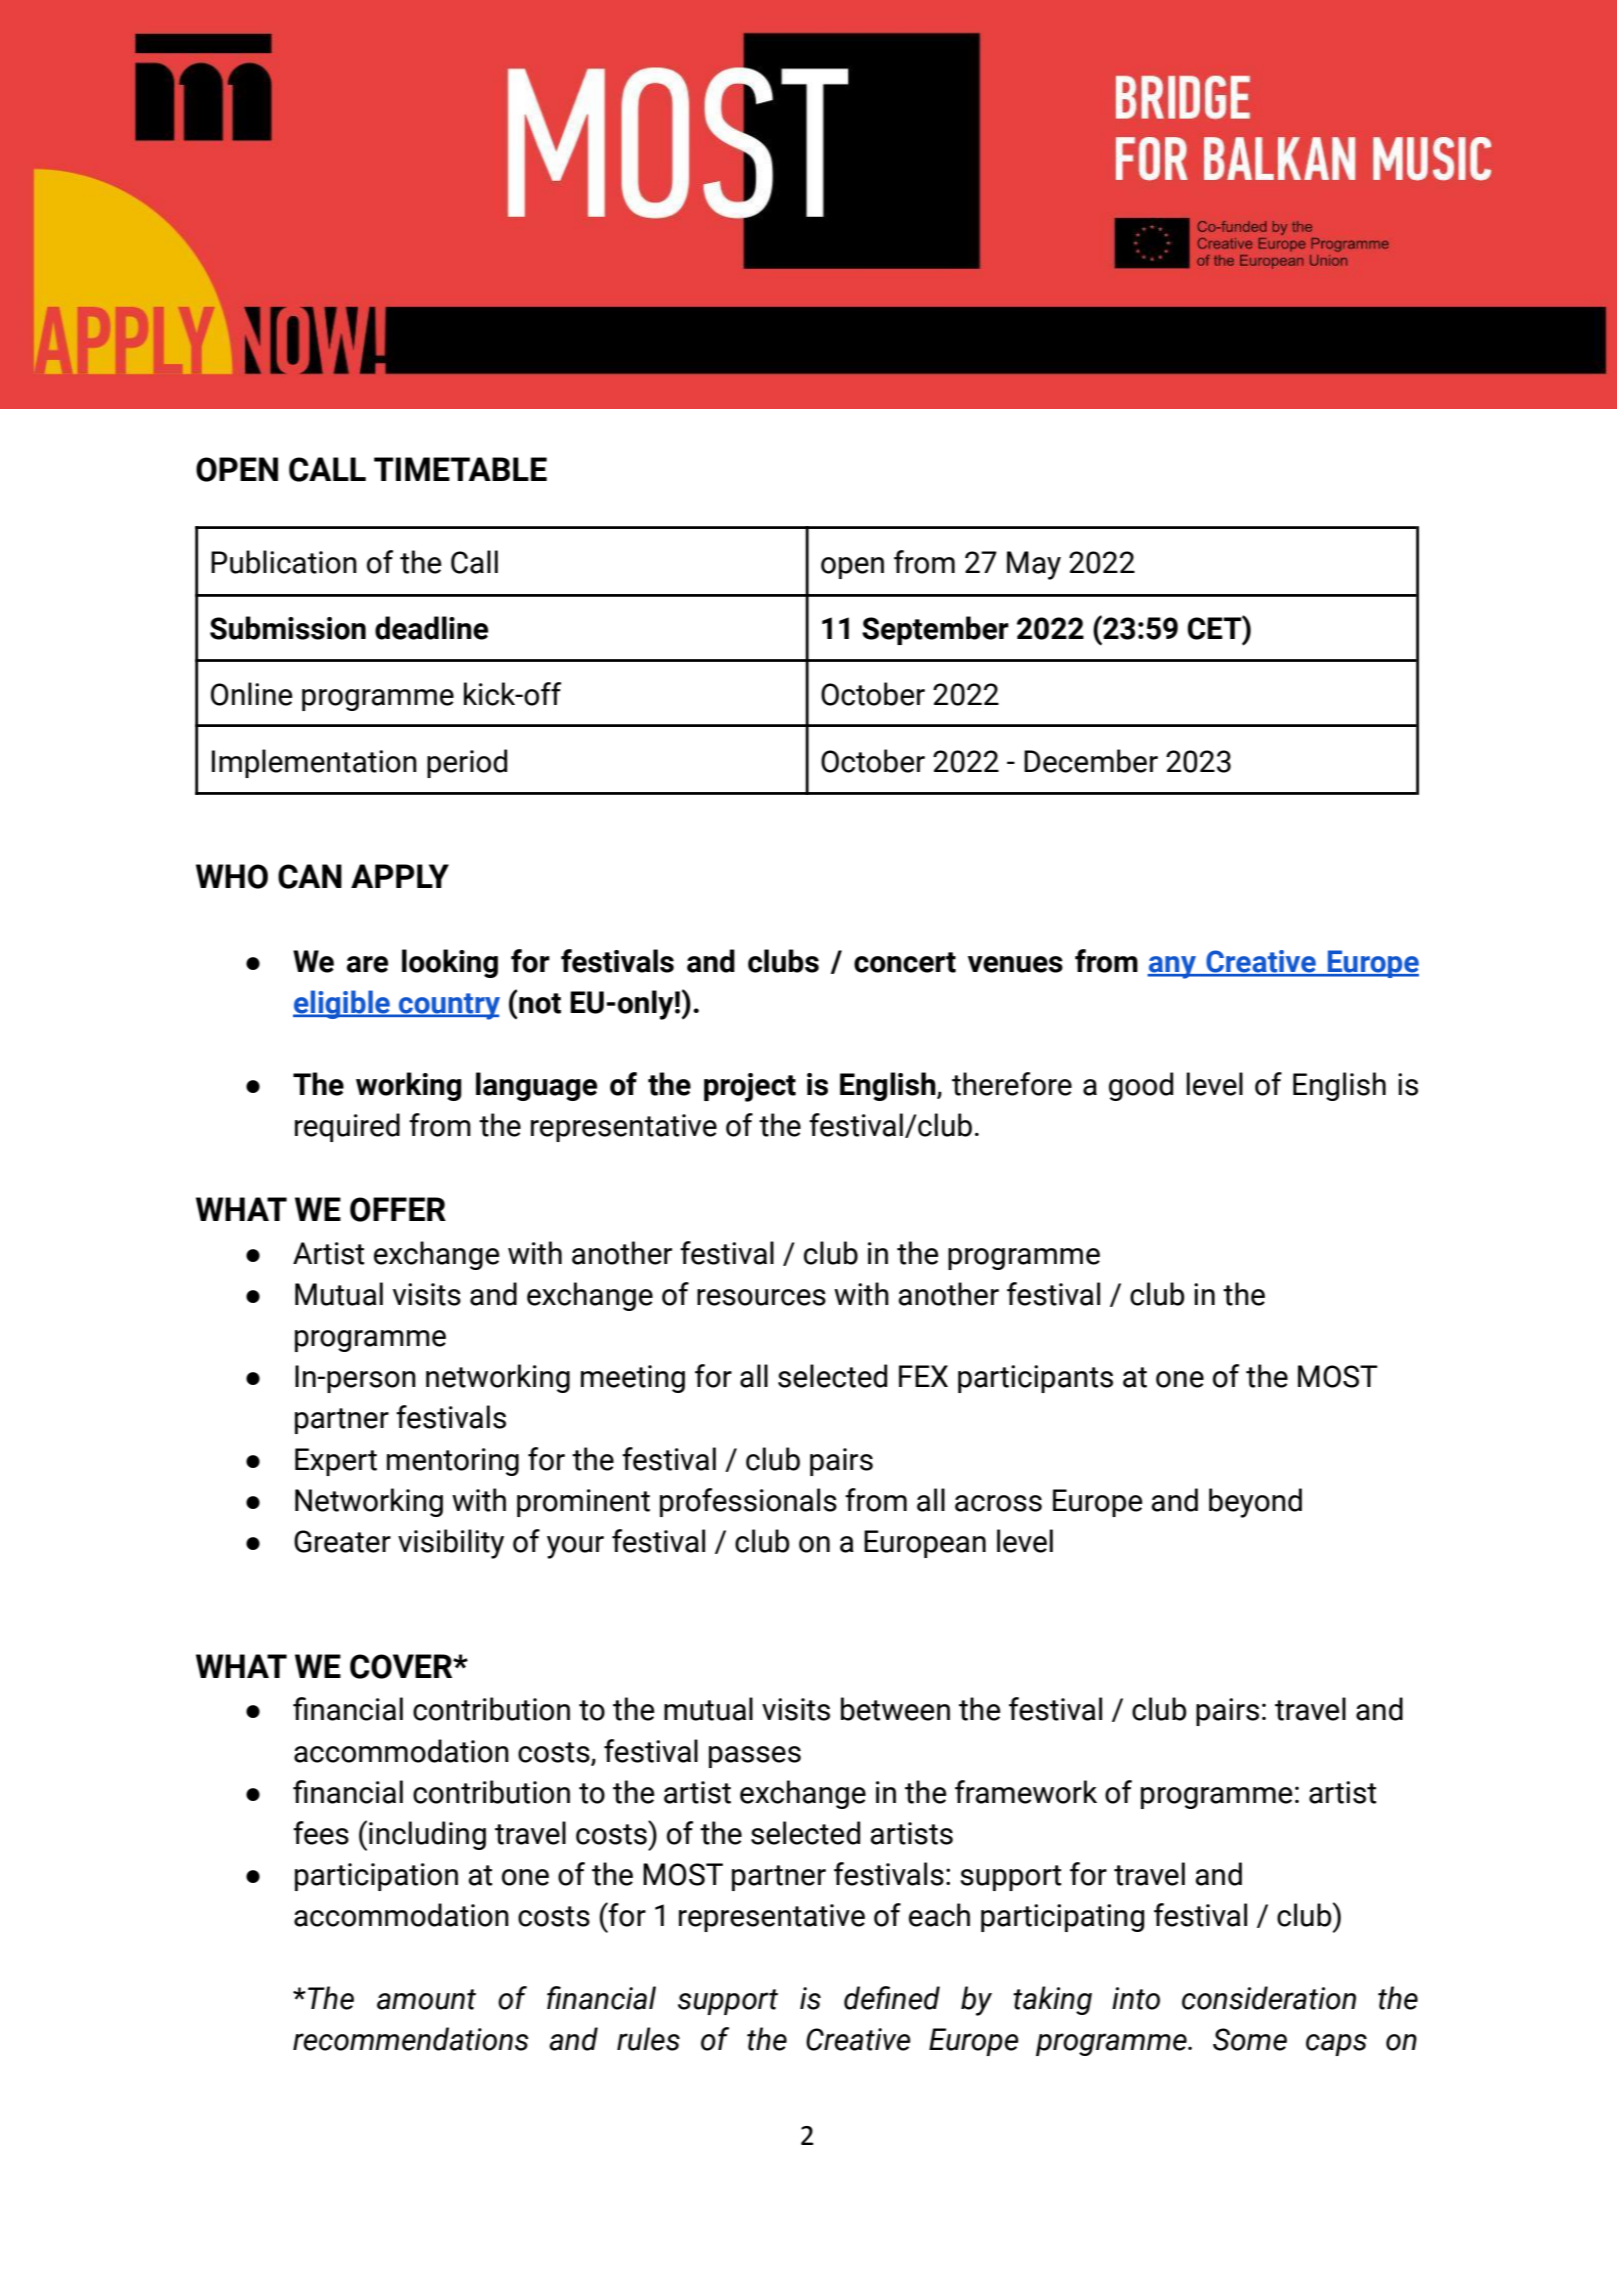  I want to click on consideration, so click(1269, 1998).
